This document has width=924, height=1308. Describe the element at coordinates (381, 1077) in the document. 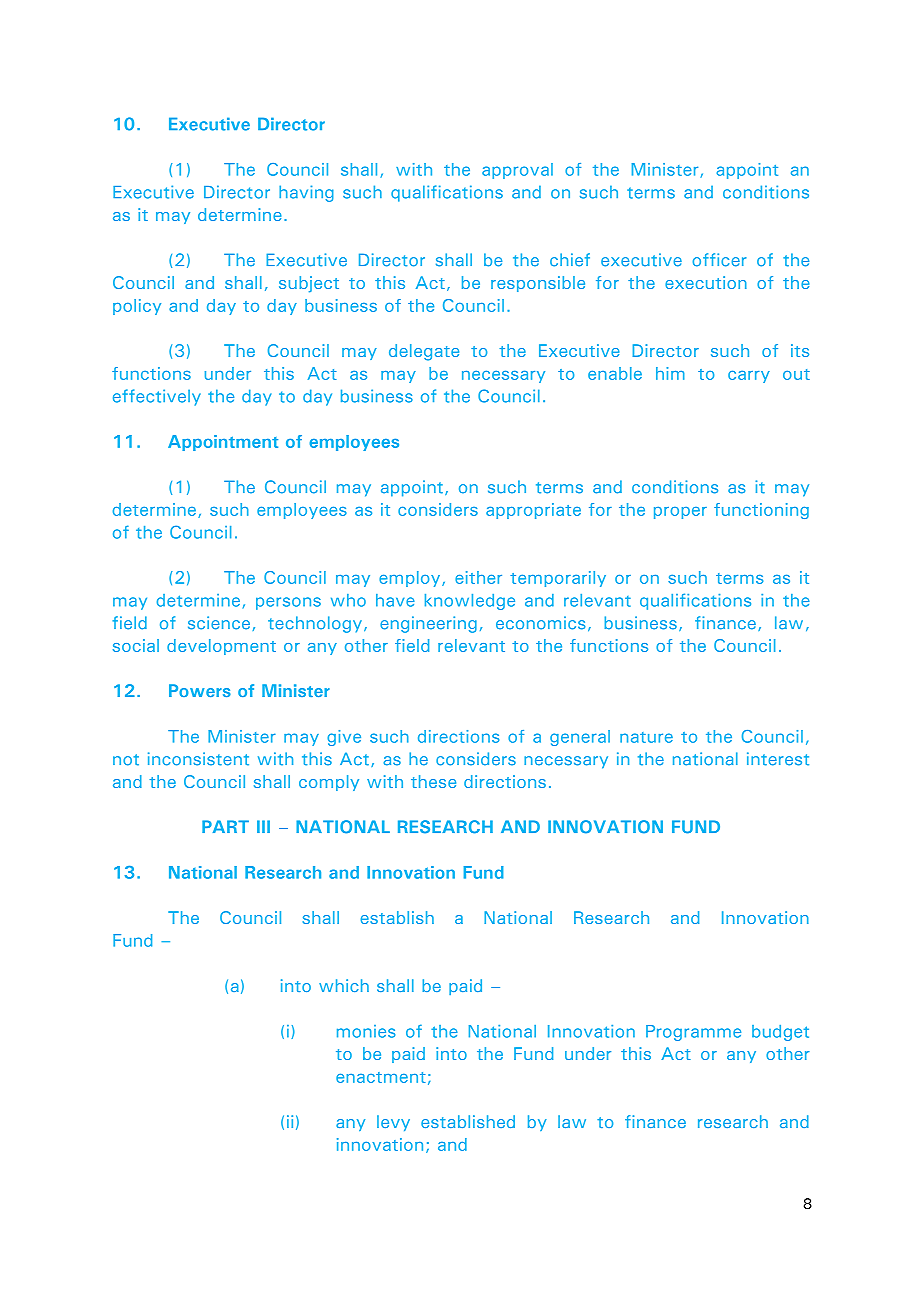

I see `enactment` at that location.
